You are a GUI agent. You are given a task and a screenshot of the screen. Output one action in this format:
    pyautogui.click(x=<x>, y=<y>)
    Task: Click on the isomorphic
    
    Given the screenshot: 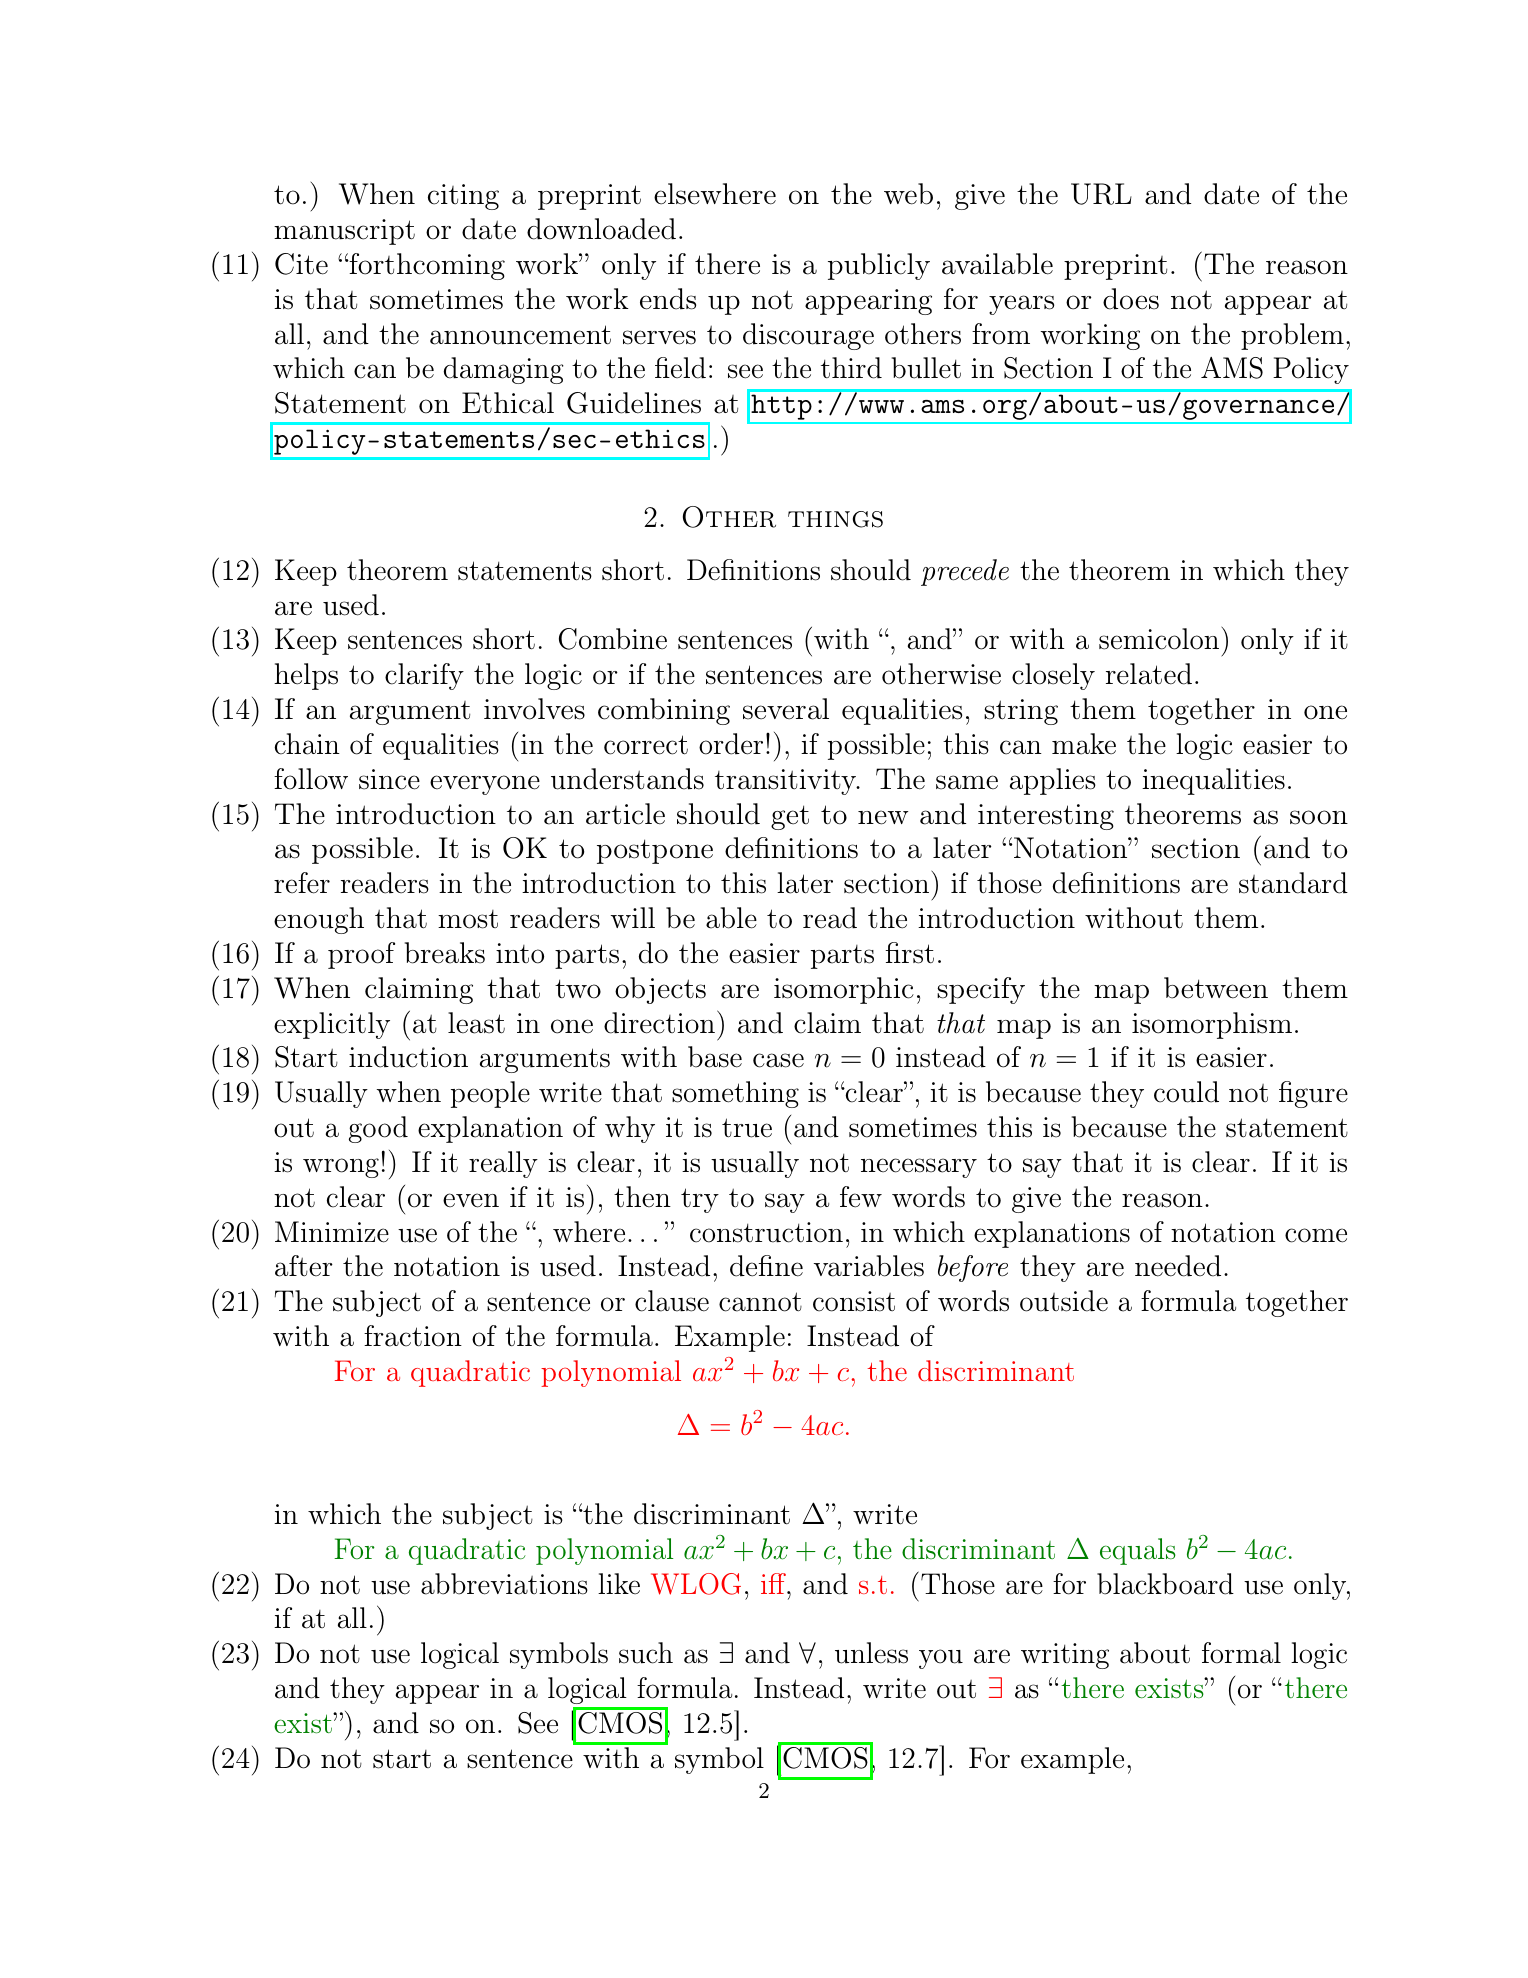 What is the action you would take?
    pyautogui.click(x=844, y=990)
